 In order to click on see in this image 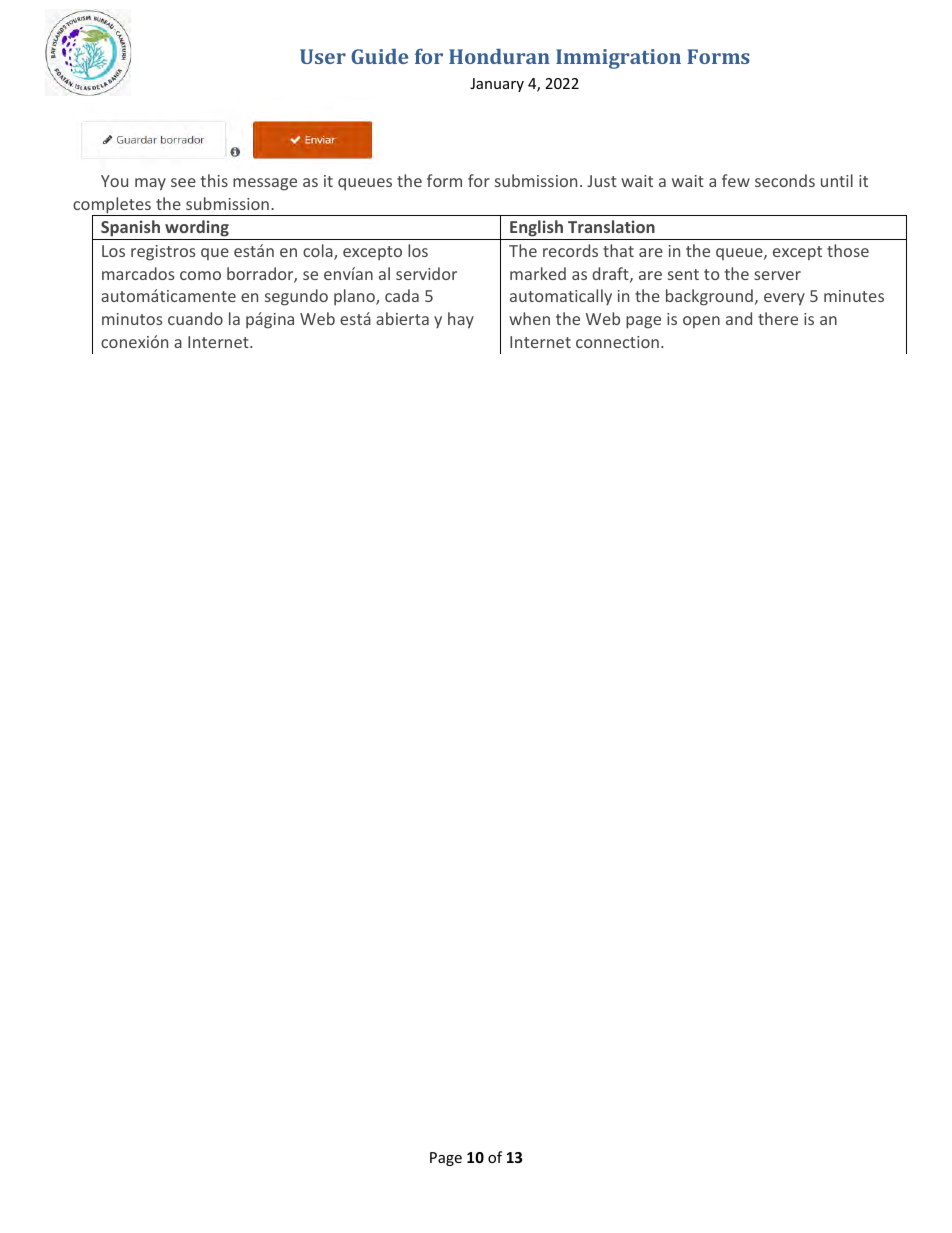, I will do `click(183, 182)`.
